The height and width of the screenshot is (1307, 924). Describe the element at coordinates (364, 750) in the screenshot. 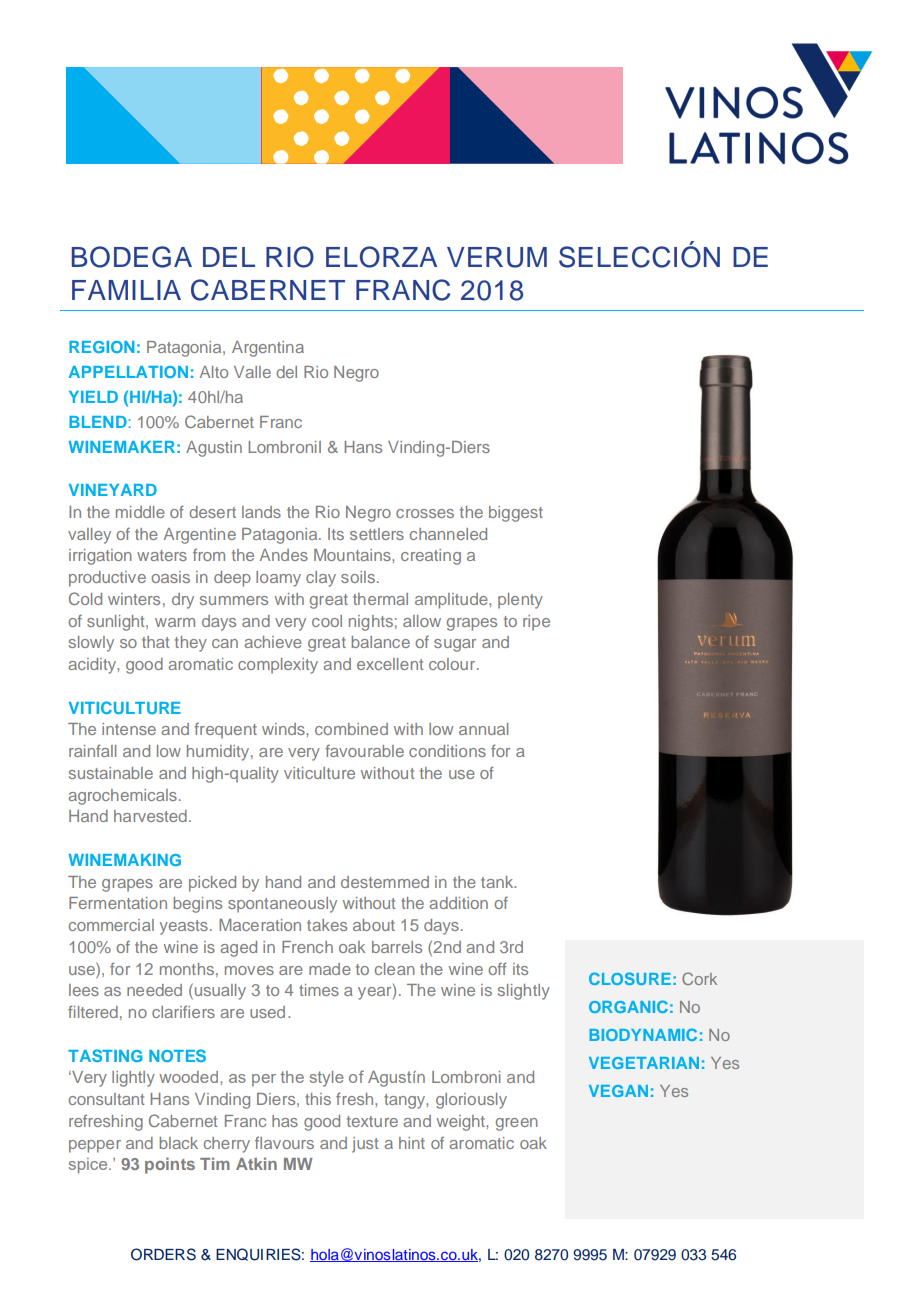

I see `favourable` at that location.
